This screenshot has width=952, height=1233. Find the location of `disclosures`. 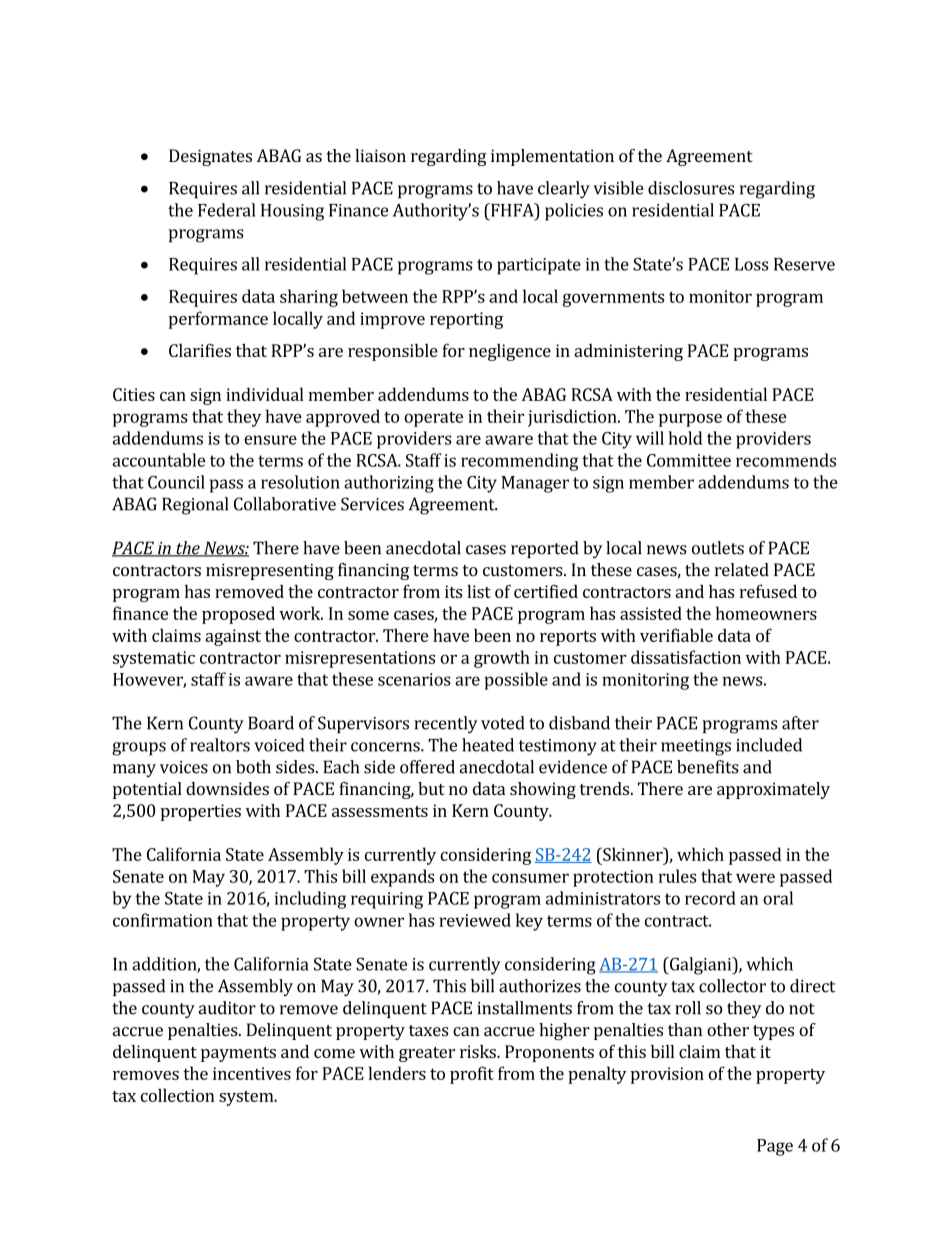

disclosures is located at coordinates (691, 188).
